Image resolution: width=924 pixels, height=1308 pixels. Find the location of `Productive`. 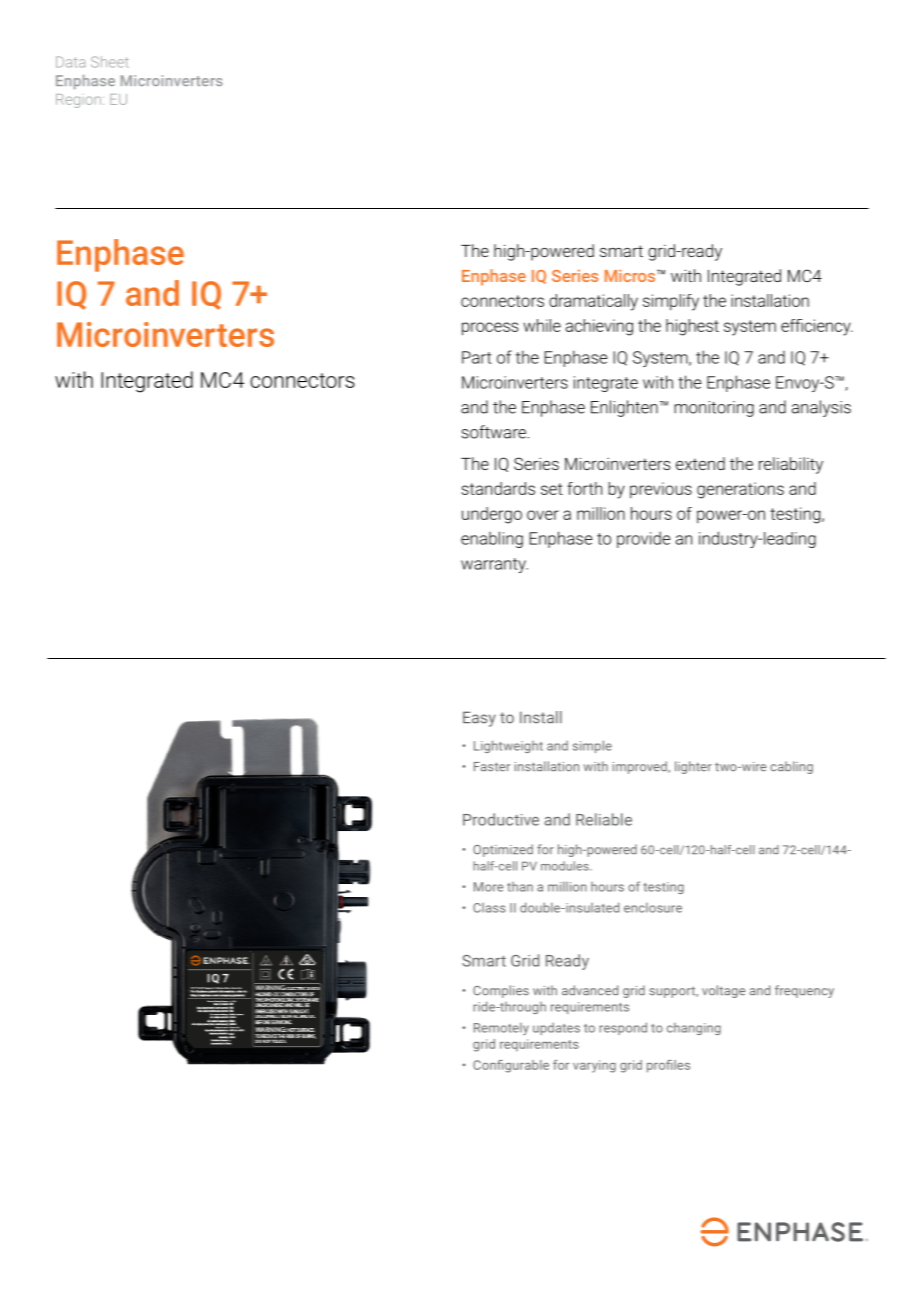

Productive is located at coordinates (501, 819).
